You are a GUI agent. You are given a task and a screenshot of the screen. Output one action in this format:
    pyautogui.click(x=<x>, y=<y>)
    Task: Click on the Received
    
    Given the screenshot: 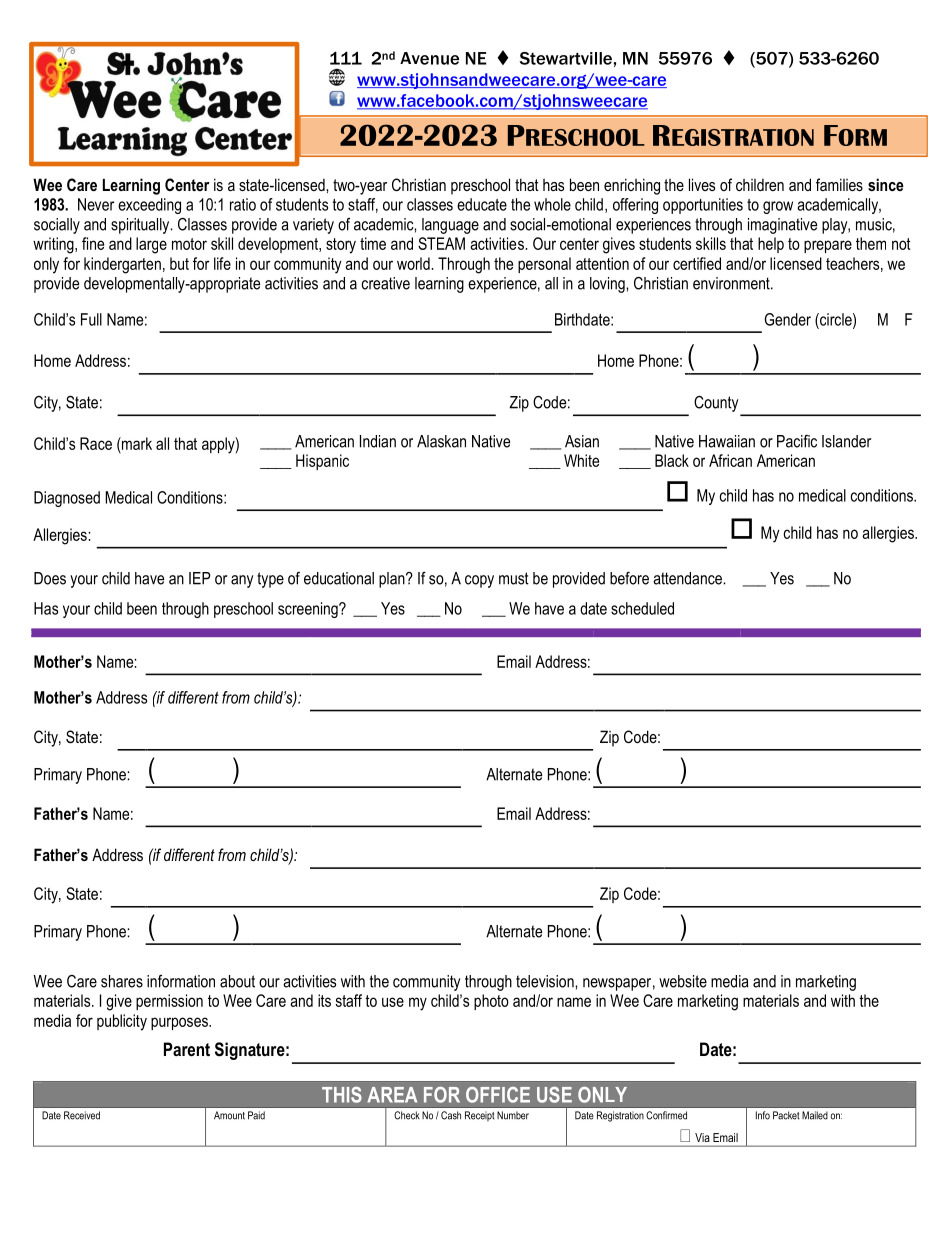 What is the action you would take?
    pyautogui.click(x=82, y=1115)
